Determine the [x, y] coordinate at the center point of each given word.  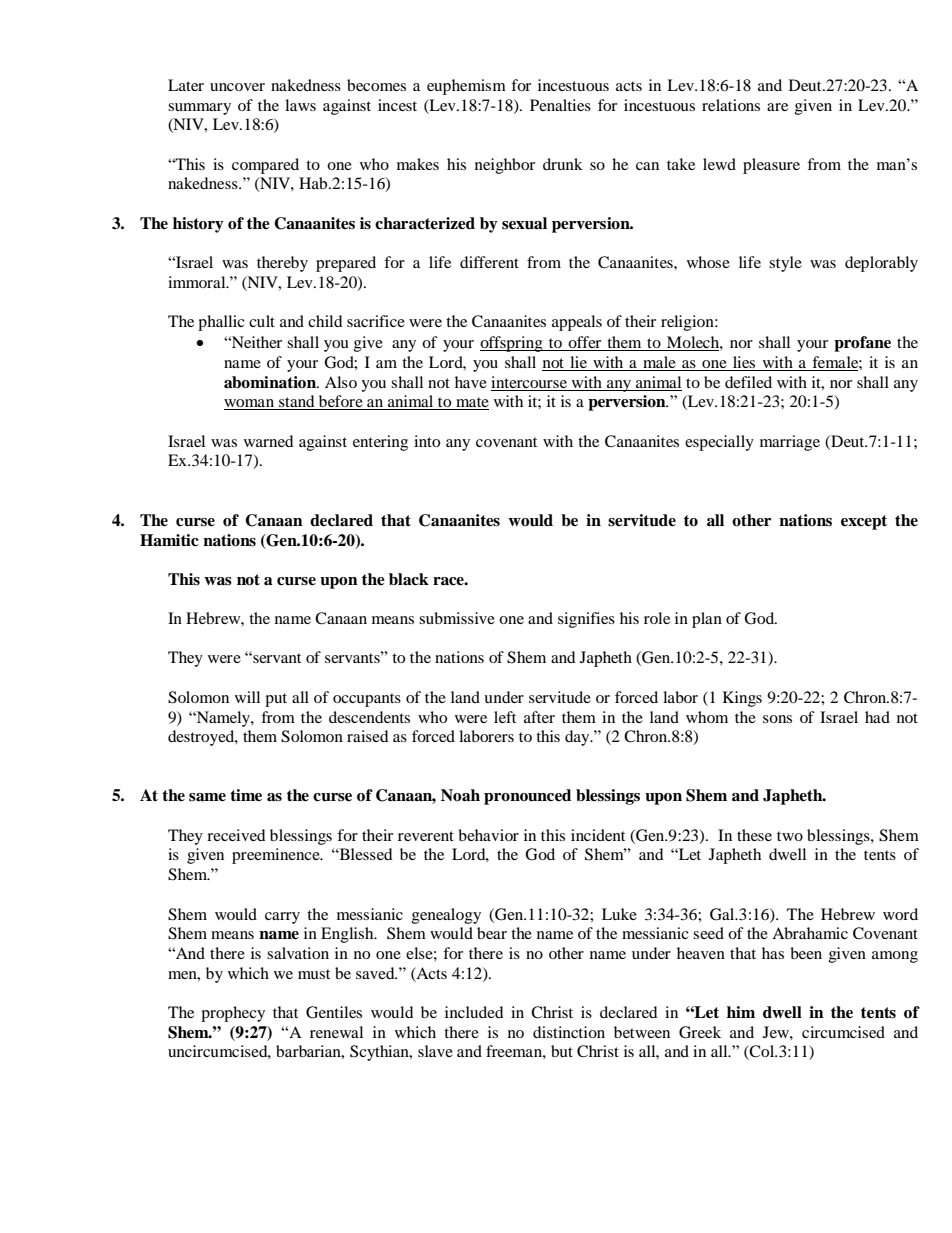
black [409, 579]
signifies [586, 620]
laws [300, 105]
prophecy [233, 1014]
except [864, 522]
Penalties [560, 105]
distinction [569, 1032]
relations [731, 105]
